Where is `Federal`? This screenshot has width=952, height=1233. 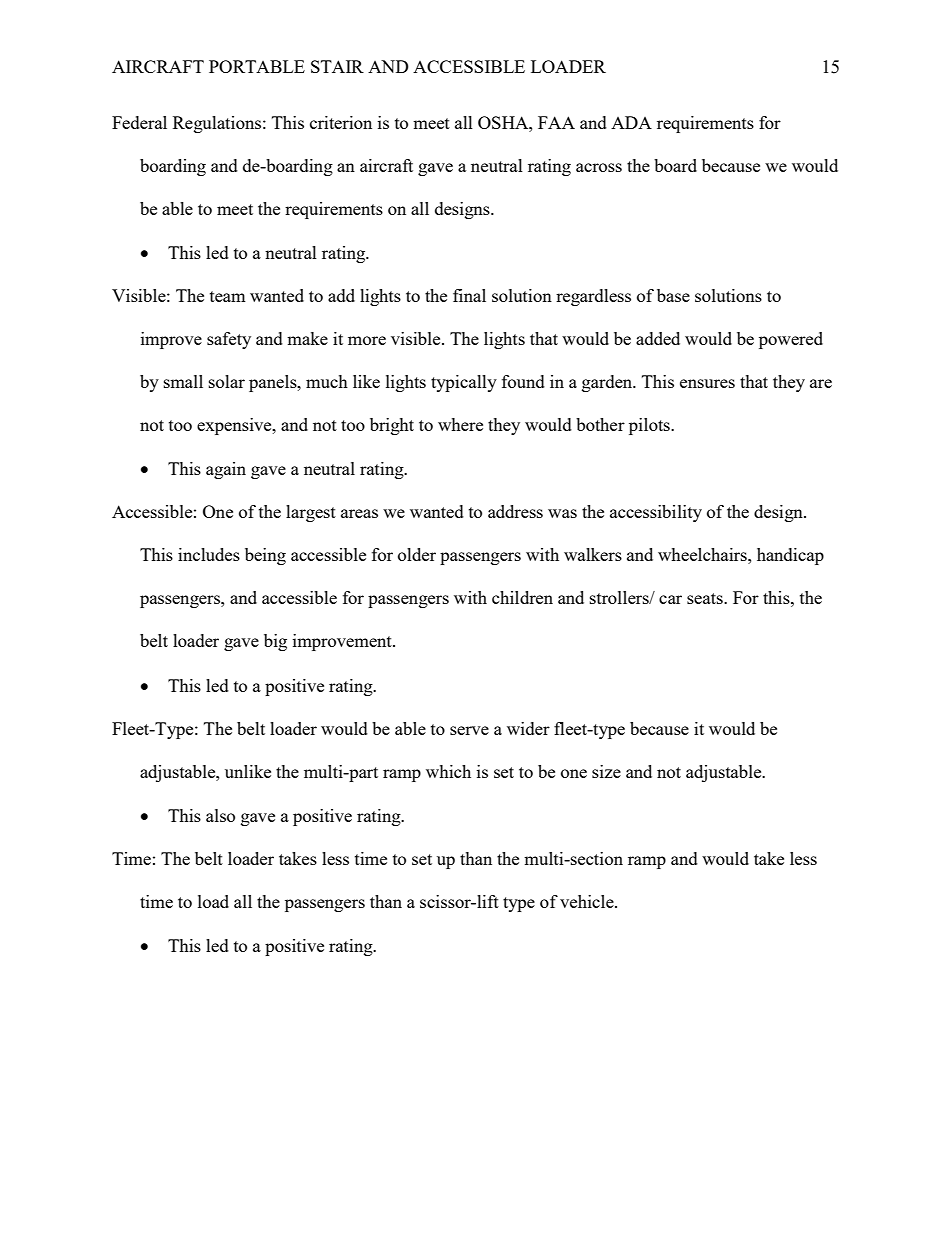
Federal is located at coordinates (139, 122).
